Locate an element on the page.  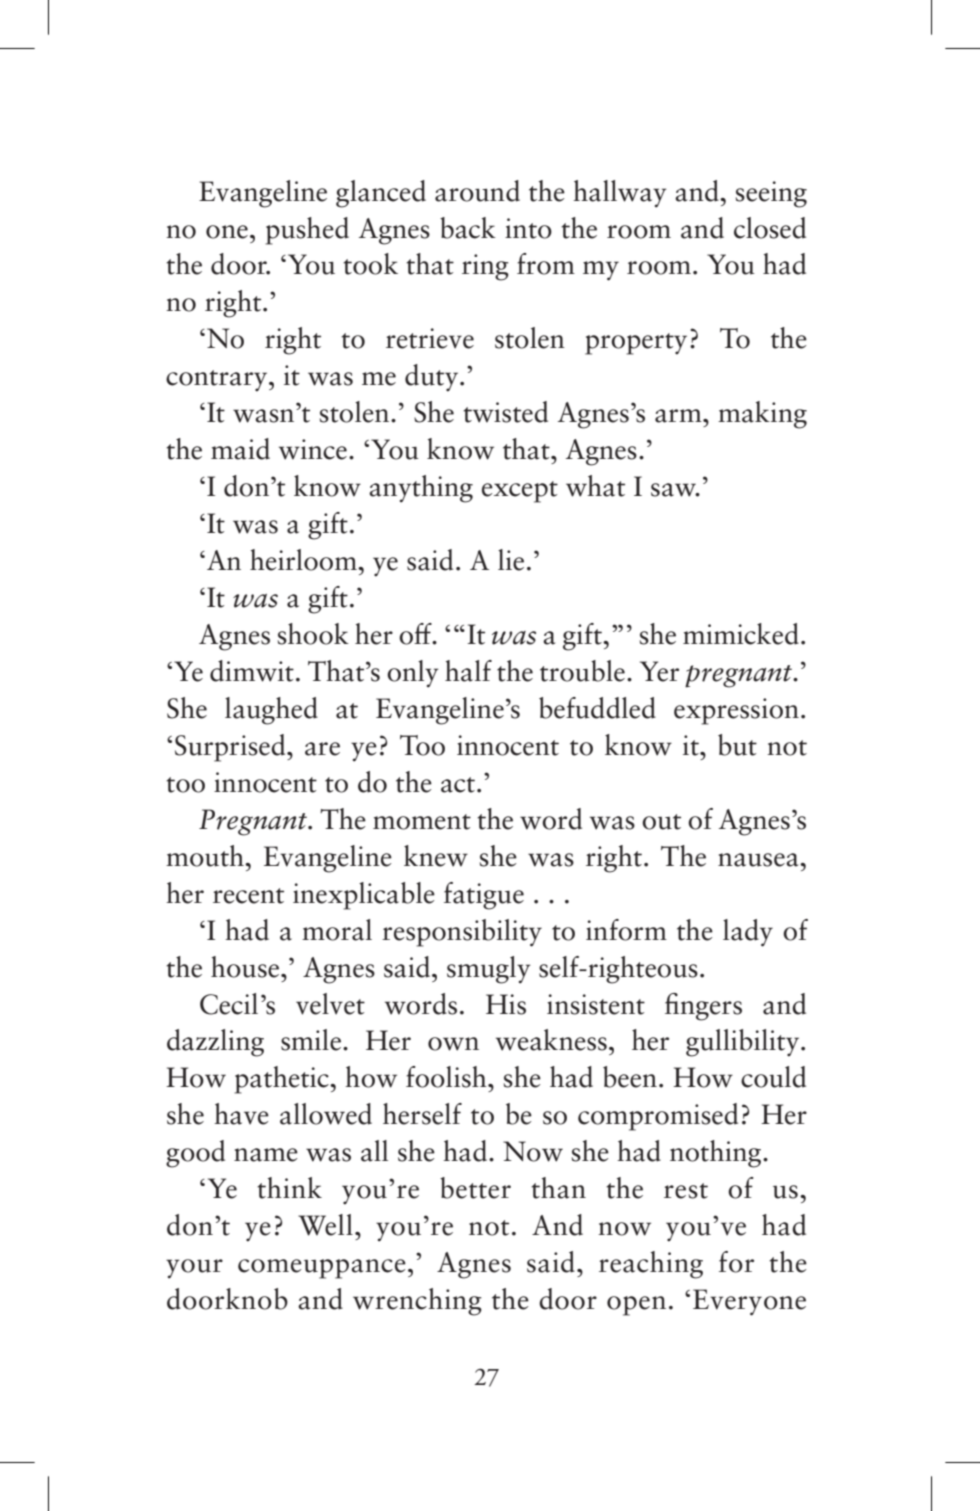
fingers is located at coordinates (703, 1007).
